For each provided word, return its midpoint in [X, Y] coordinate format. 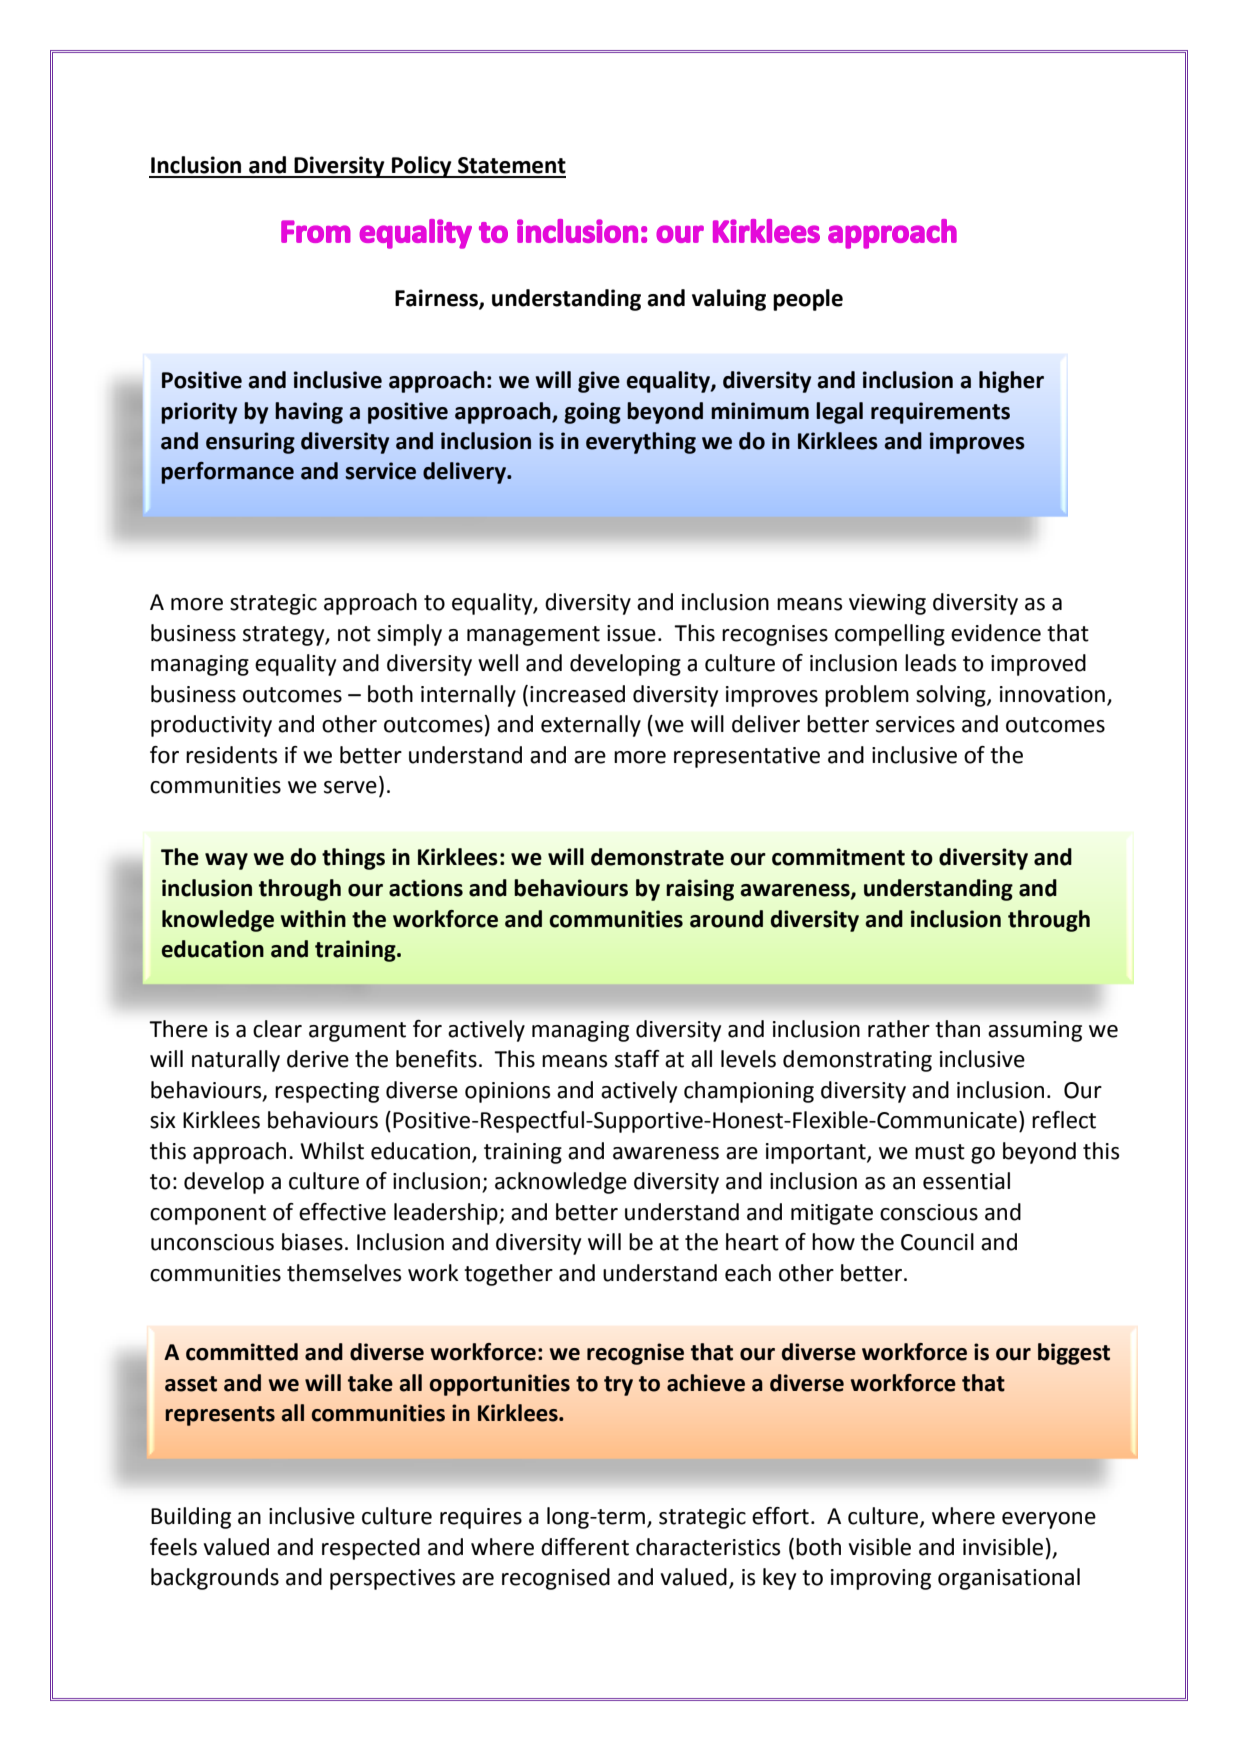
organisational [1009, 1579]
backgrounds [215, 1579]
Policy [422, 167]
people [808, 300]
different [585, 1547]
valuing [729, 300]
